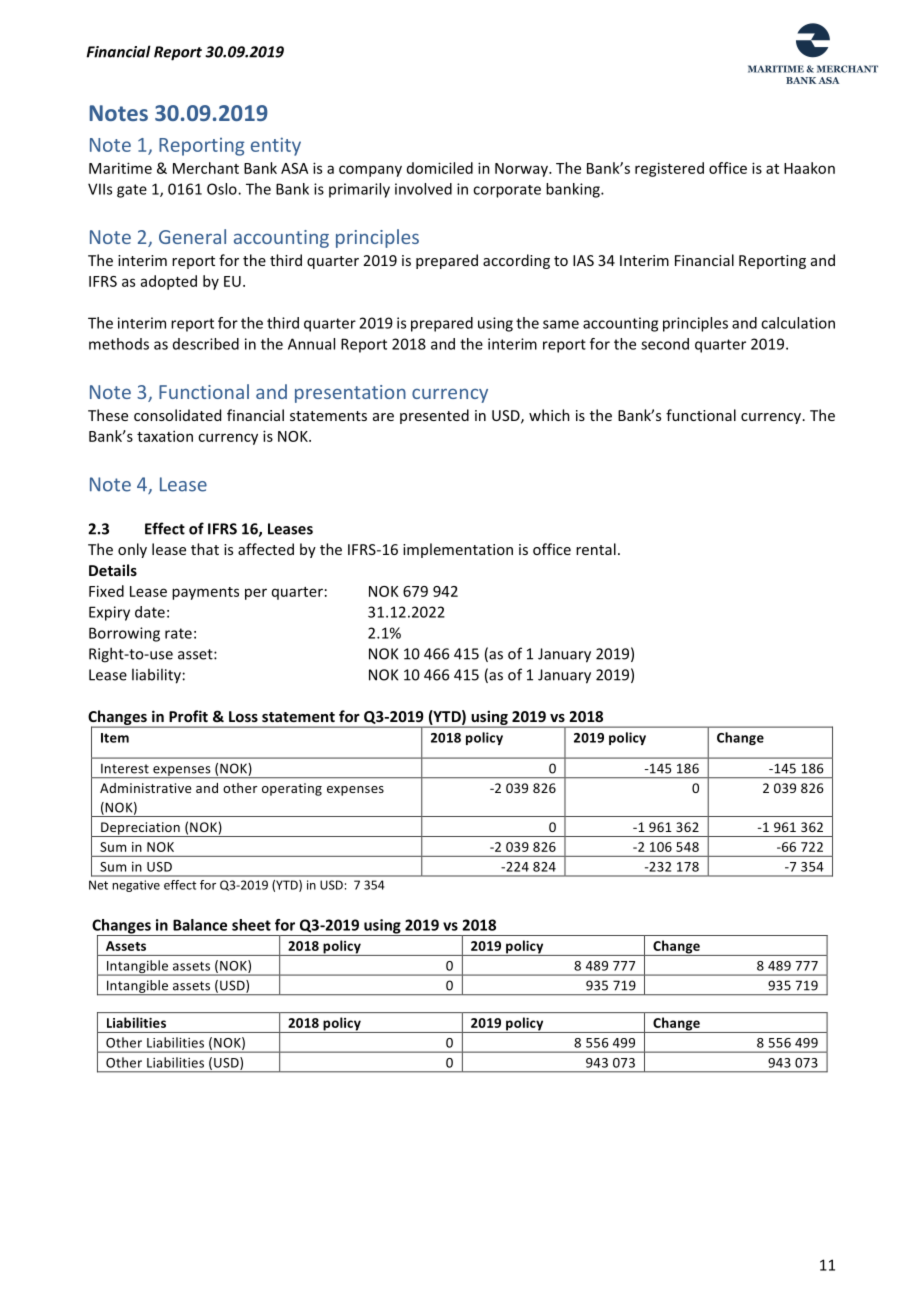 This image has width=924, height=1309. I want to click on registered, so click(669, 169).
